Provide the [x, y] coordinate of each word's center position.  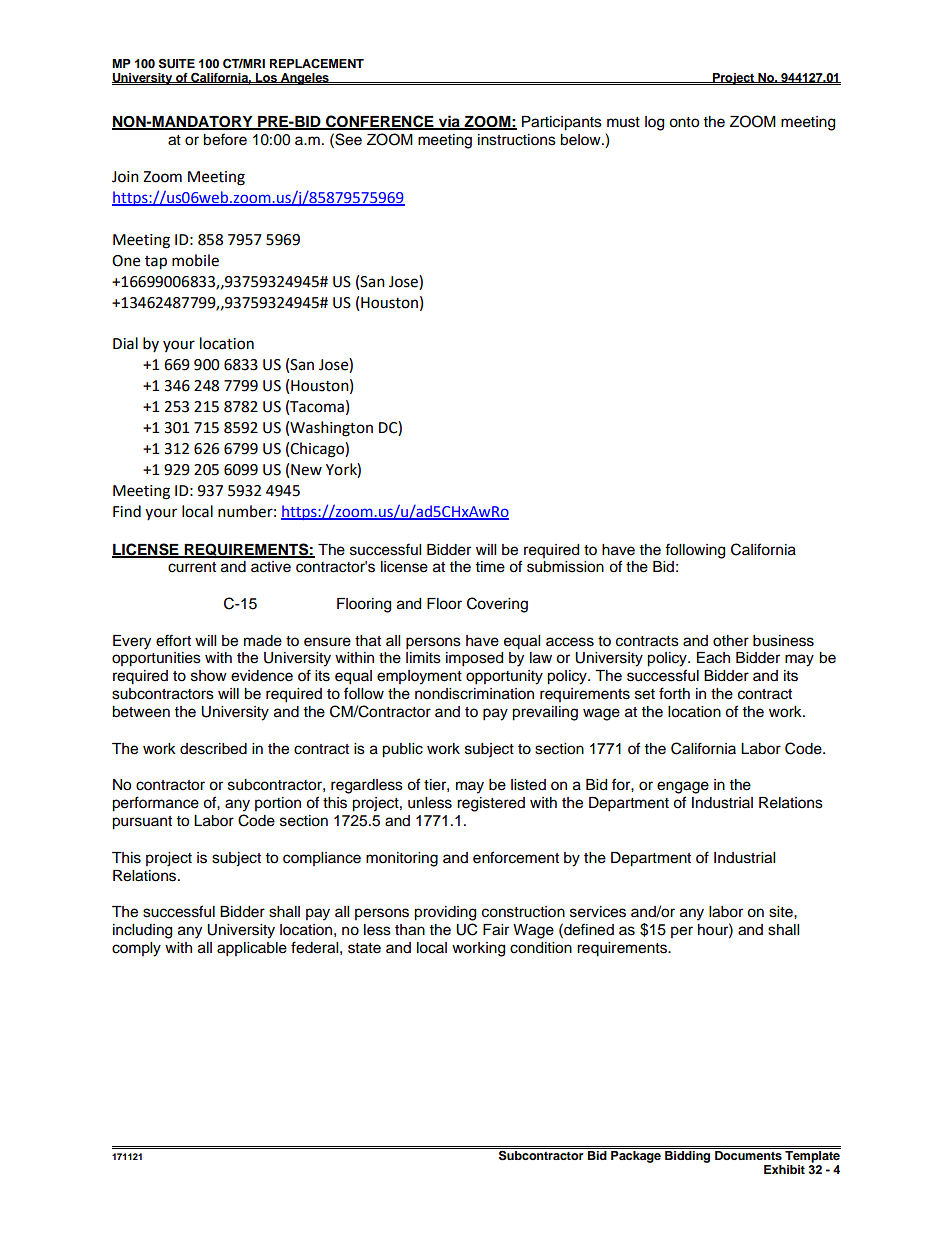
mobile [195, 260]
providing [445, 913]
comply [136, 949]
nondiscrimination [474, 694]
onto [684, 122]
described [213, 749]
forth [674, 693]
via [449, 122]
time [490, 567]
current [192, 567]
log [654, 123]
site [782, 912]
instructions [517, 140]
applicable [252, 949]
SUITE [177, 63]
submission [565, 567]
